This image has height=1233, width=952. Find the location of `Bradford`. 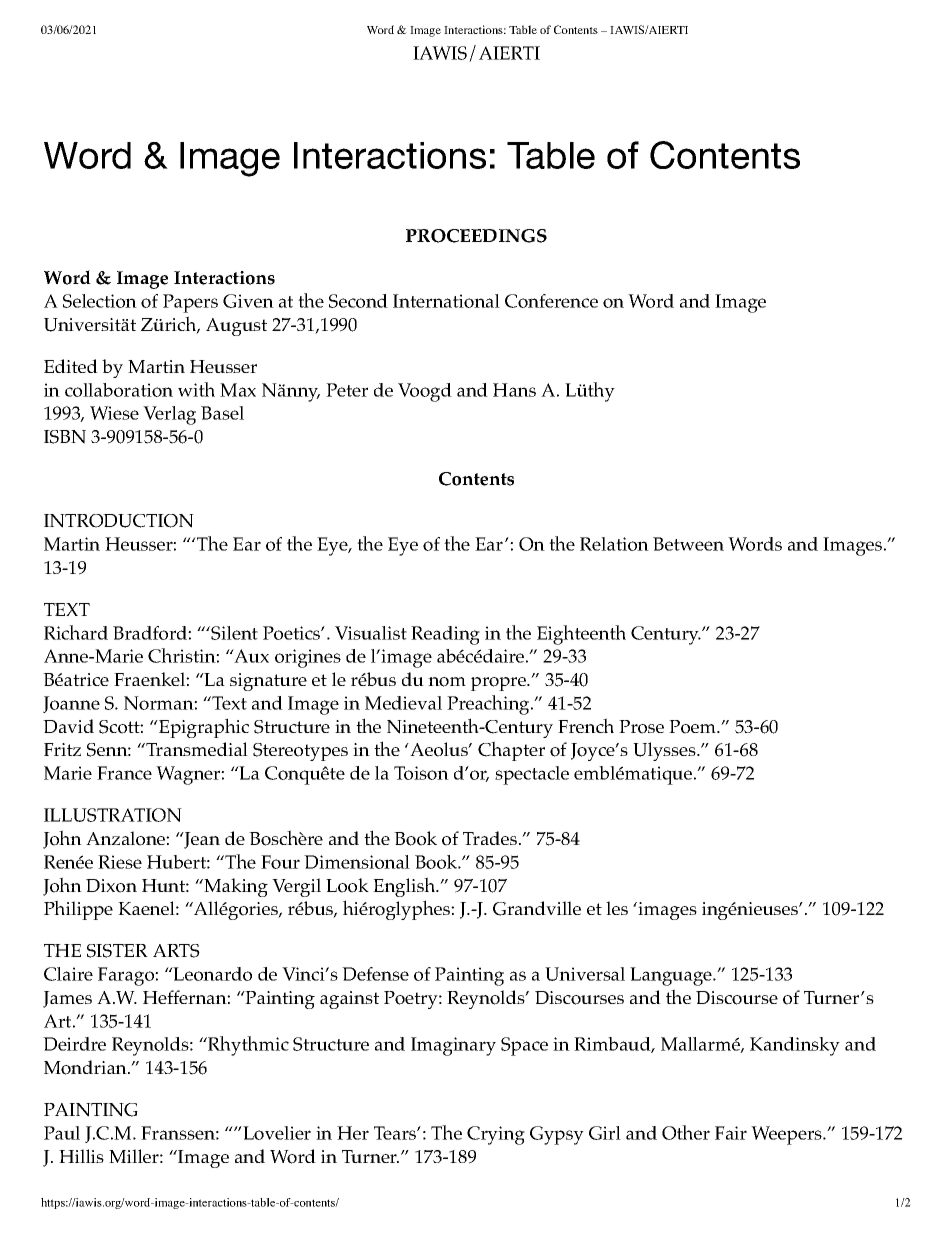

Bradford is located at coordinates (151, 633).
